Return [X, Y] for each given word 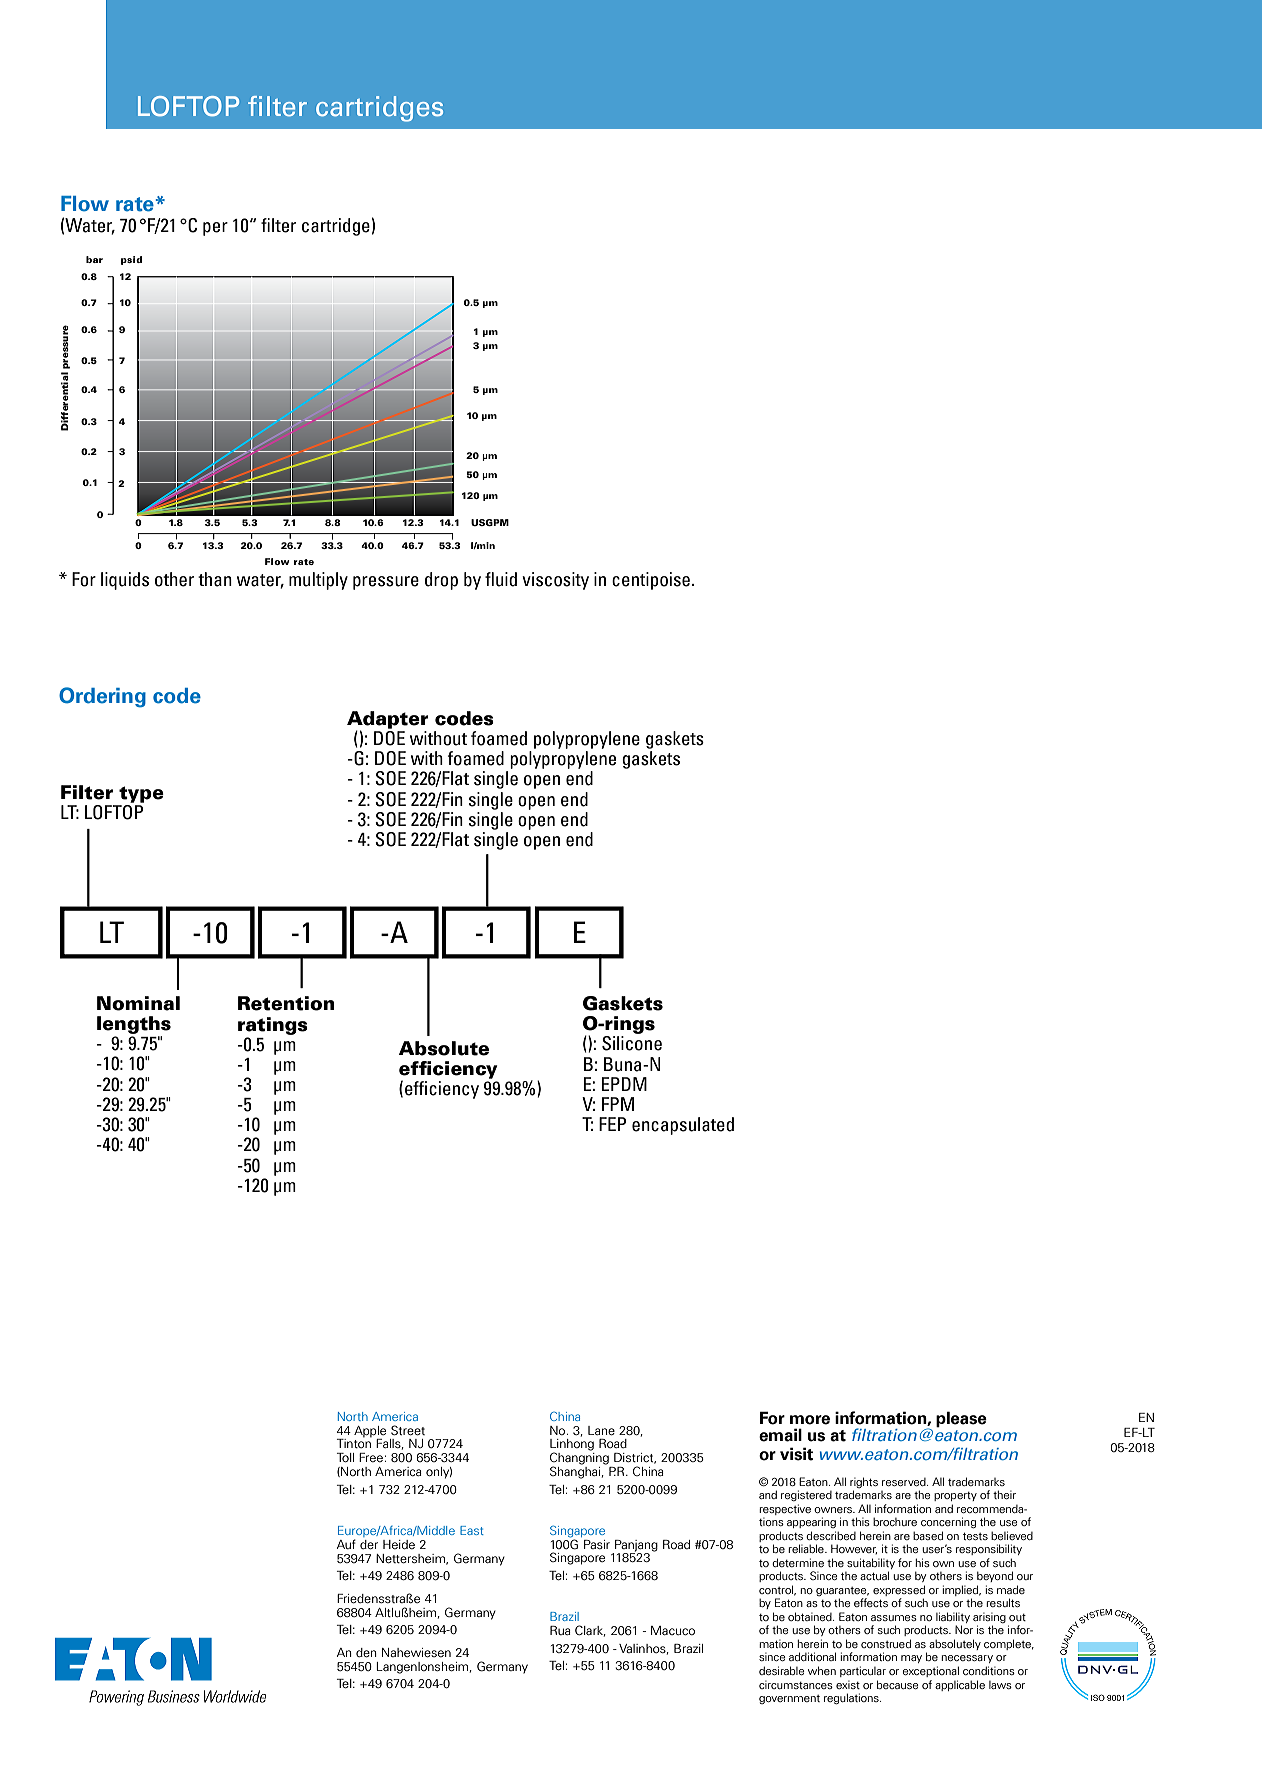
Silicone [632, 1043]
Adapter [388, 721]
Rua [560, 1630]
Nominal [138, 1003]
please [961, 1419]
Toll [345, 1457]
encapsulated [683, 1126]
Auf [346, 1544]
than [215, 579]
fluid [501, 579]
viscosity [555, 581]
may [911, 1659]
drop [441, 581]
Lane [601, 1431]
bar [94, 259]
